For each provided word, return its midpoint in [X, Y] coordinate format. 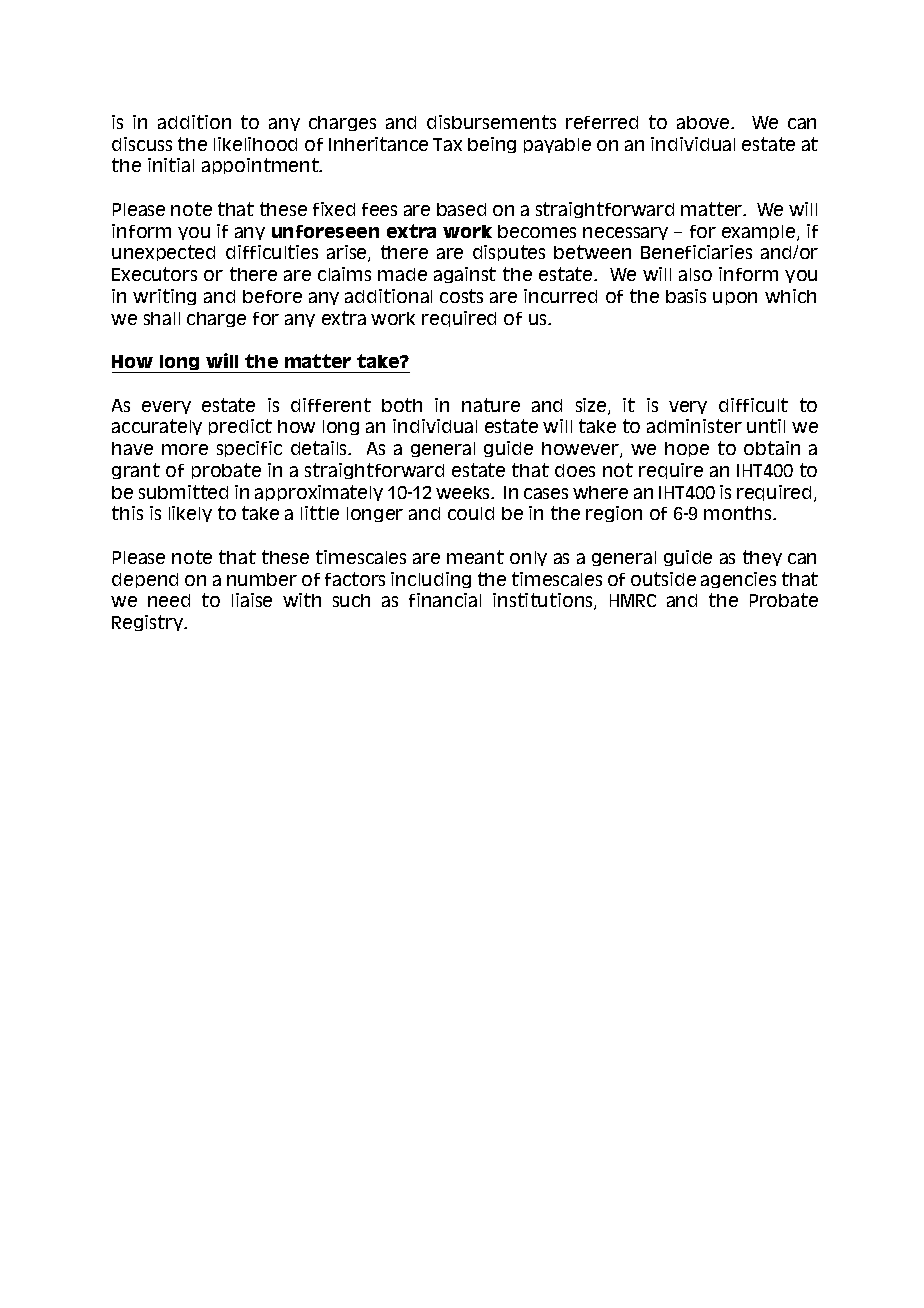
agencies [738, 580]
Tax [447, 144]
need [169, 600]
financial [445, 600]
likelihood [255, 144]
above [704, 122]
